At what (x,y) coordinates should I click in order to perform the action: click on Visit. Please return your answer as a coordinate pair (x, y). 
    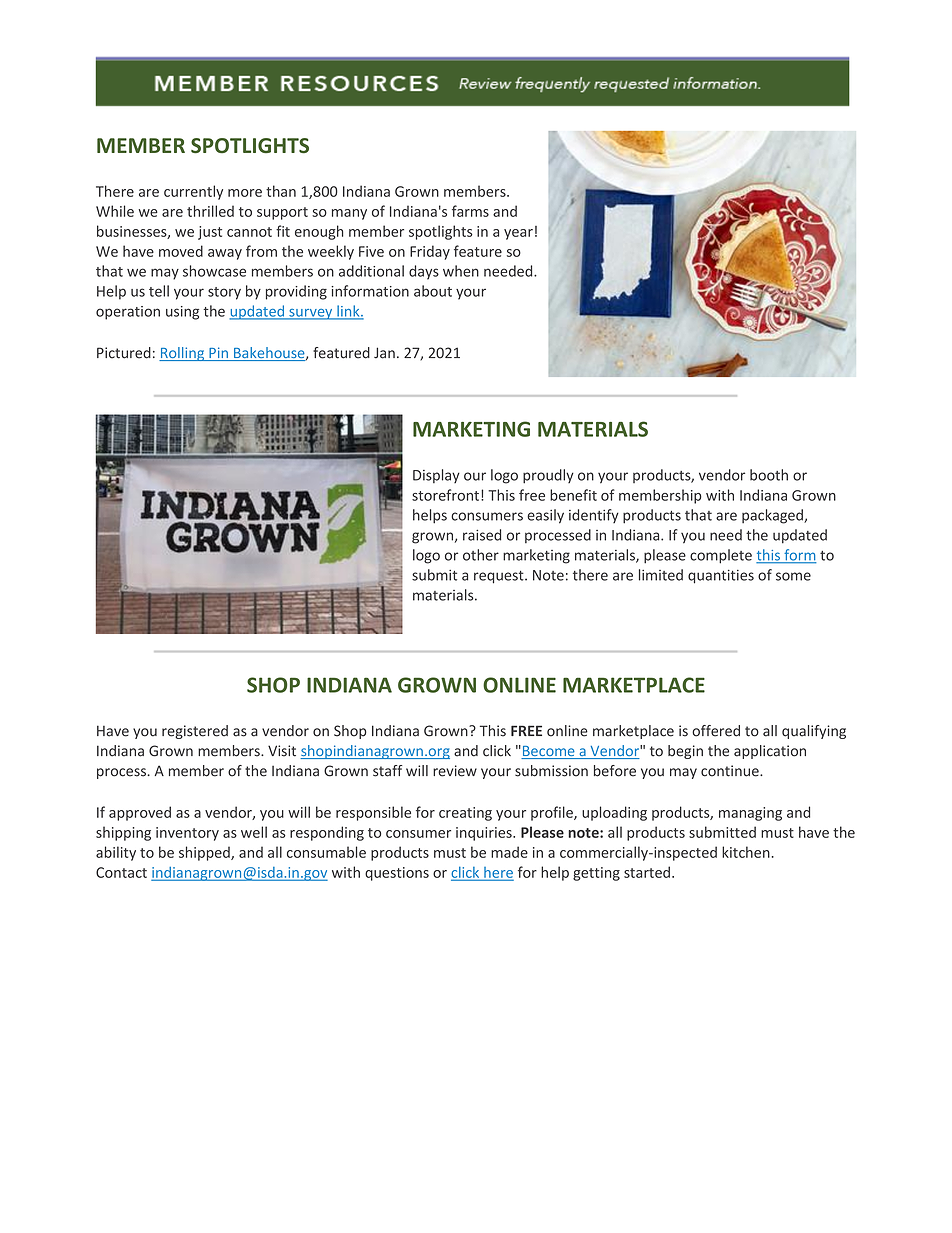
    Looking at the image, I should click on (282, 751).
